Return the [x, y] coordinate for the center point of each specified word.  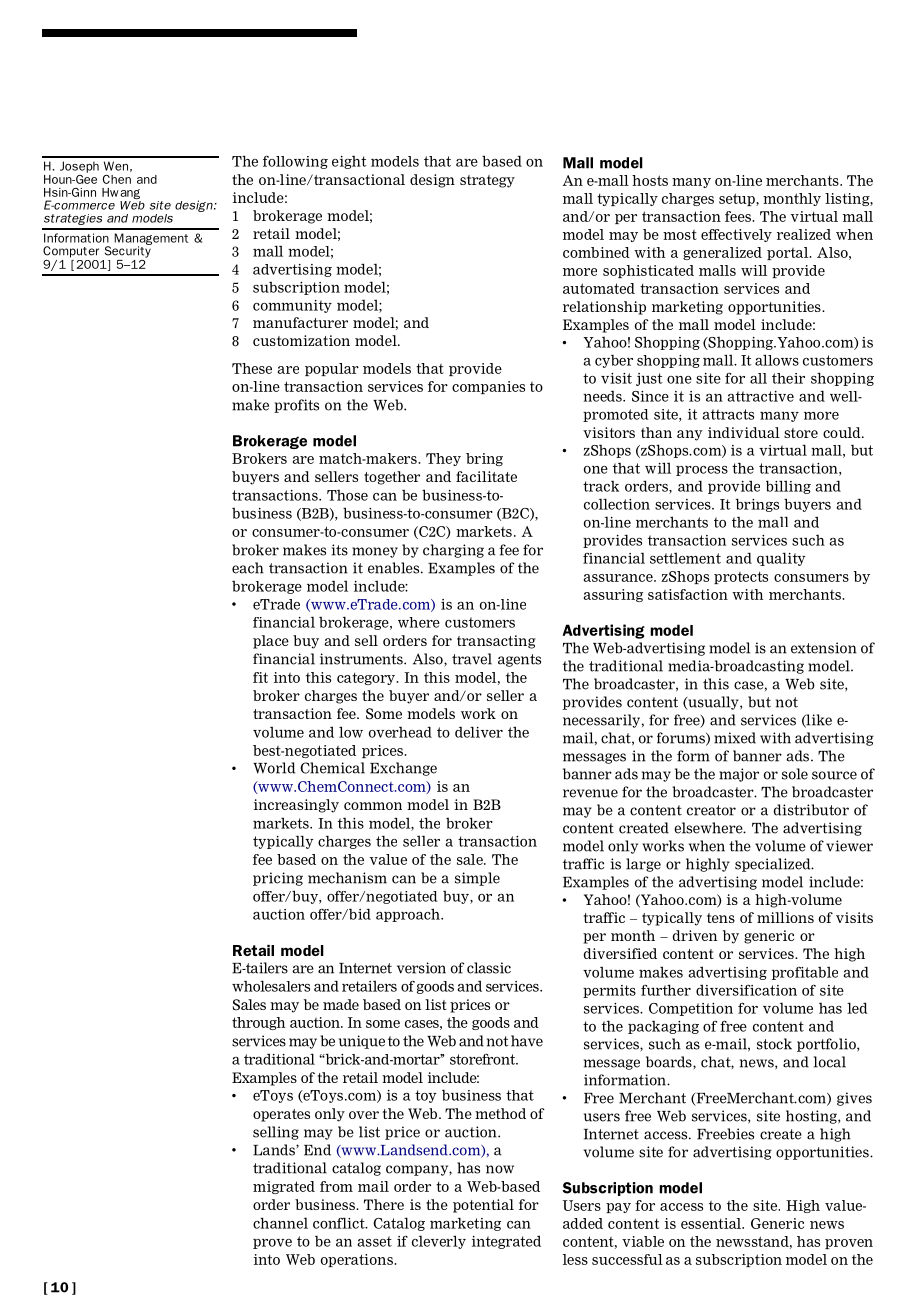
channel [280, 1223]
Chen [117, 179]
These [252, 368]
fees [739, 216]
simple [477, 879]
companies [488, 387]
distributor [811, 810]
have [527, 1041]
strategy [487, 181]
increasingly [296, 806]
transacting [496, 642]
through [258, 1023]
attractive [760, 396]
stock [774, 1044]
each [248, 568]
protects [741, 577]
